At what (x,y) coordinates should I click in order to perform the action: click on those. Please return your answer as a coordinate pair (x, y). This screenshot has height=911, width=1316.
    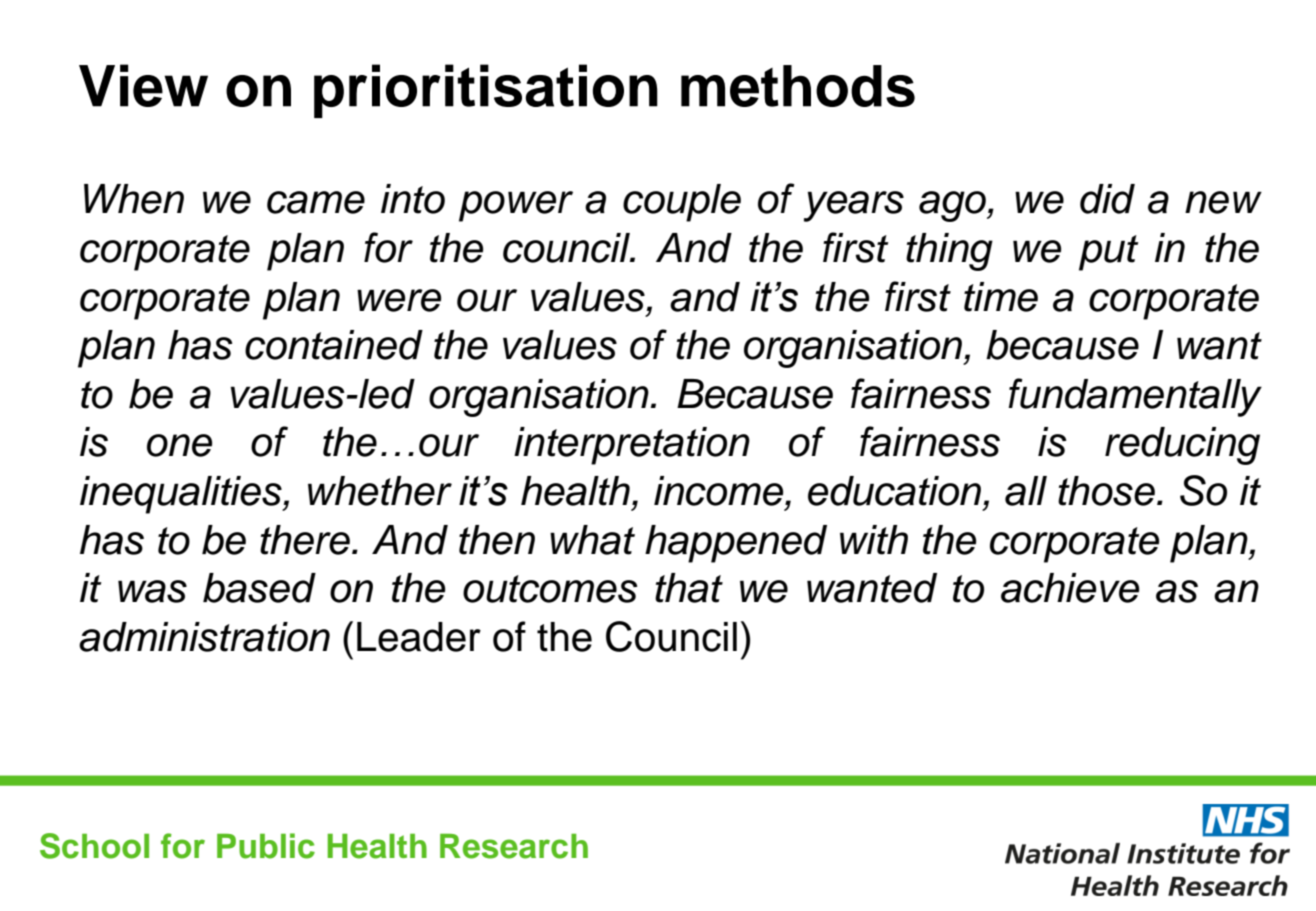
    Looking at the image, I should click on (1106, 491).
